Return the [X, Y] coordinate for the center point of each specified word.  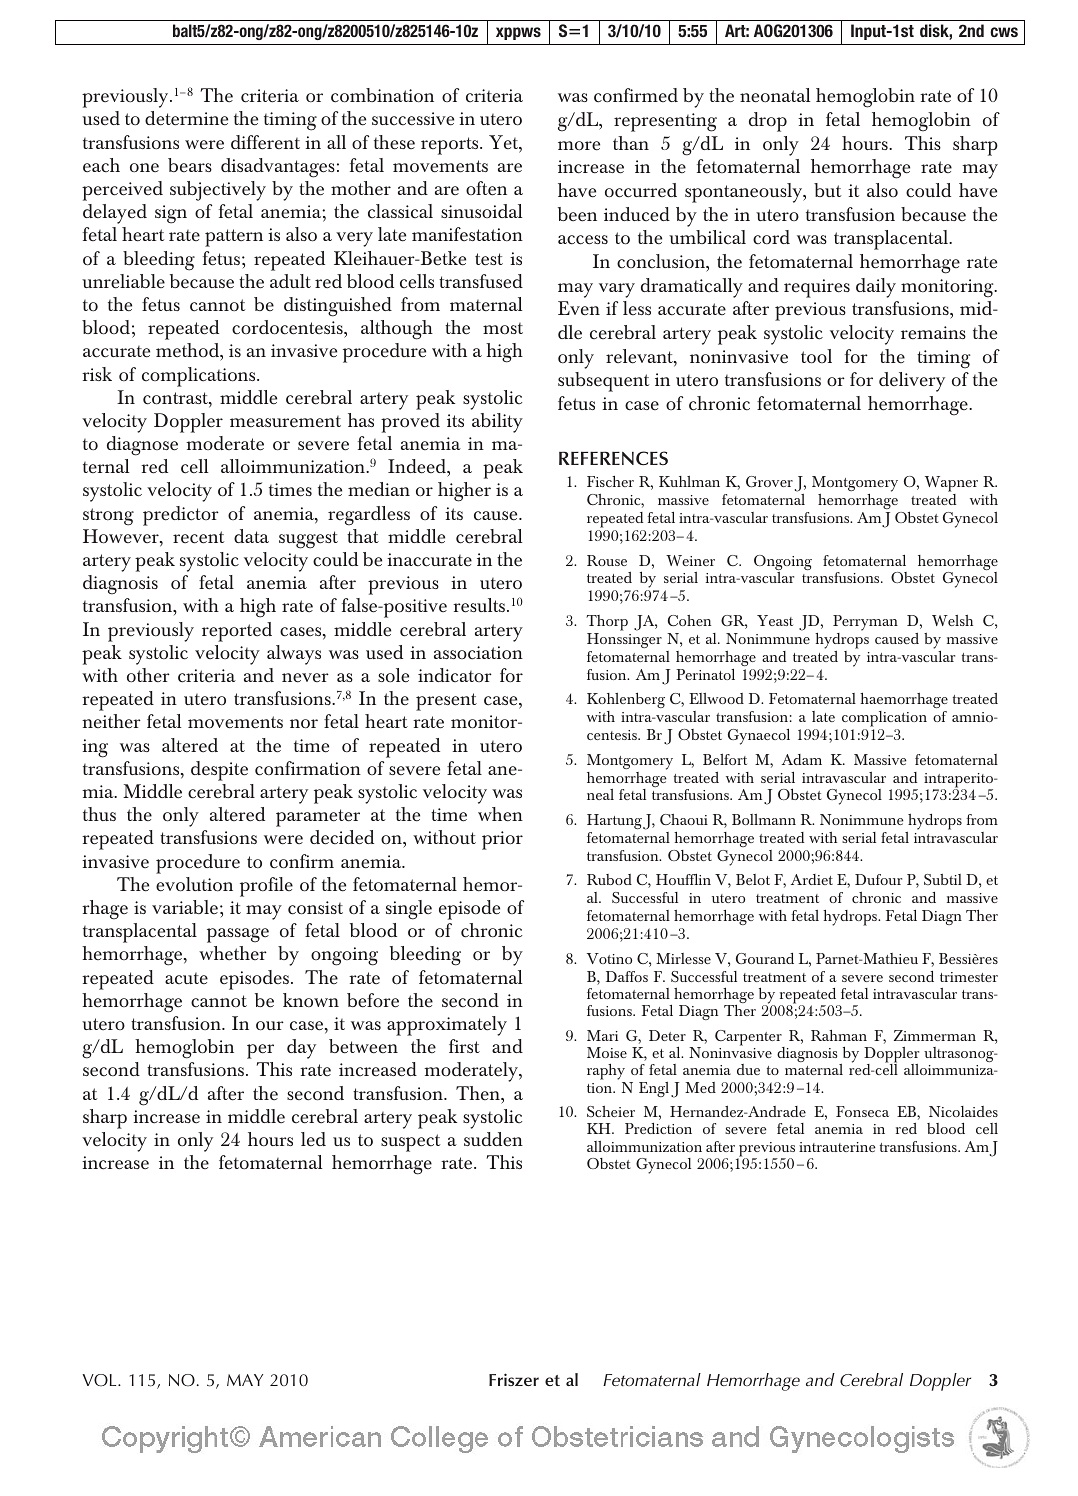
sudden [493, 1139]
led [313, 1139]
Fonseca [862, 1111]
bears [190, 165]
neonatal [775, 95]
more [579, 146]
